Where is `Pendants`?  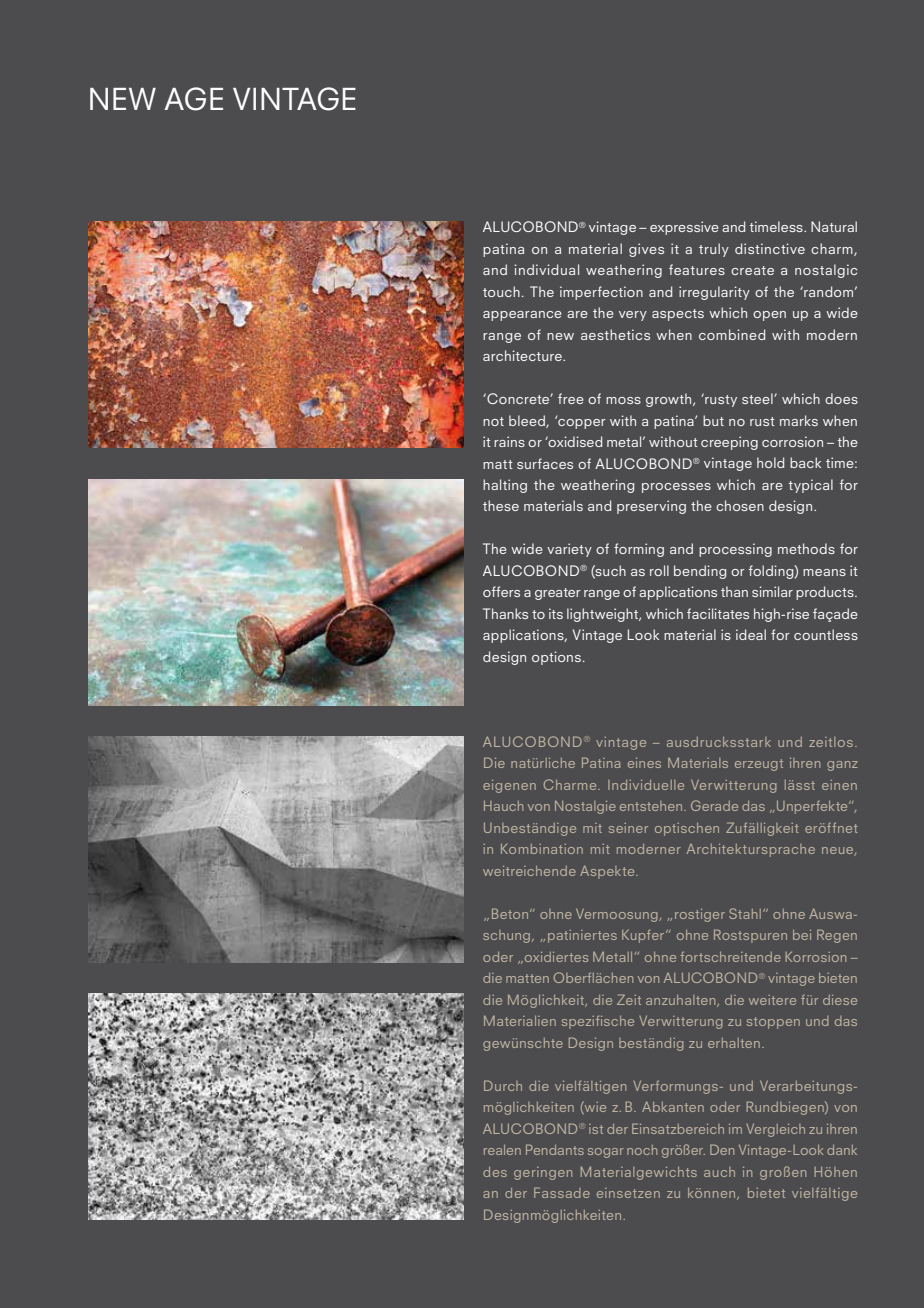 Pendants is located at coordinates (555, 1149).
